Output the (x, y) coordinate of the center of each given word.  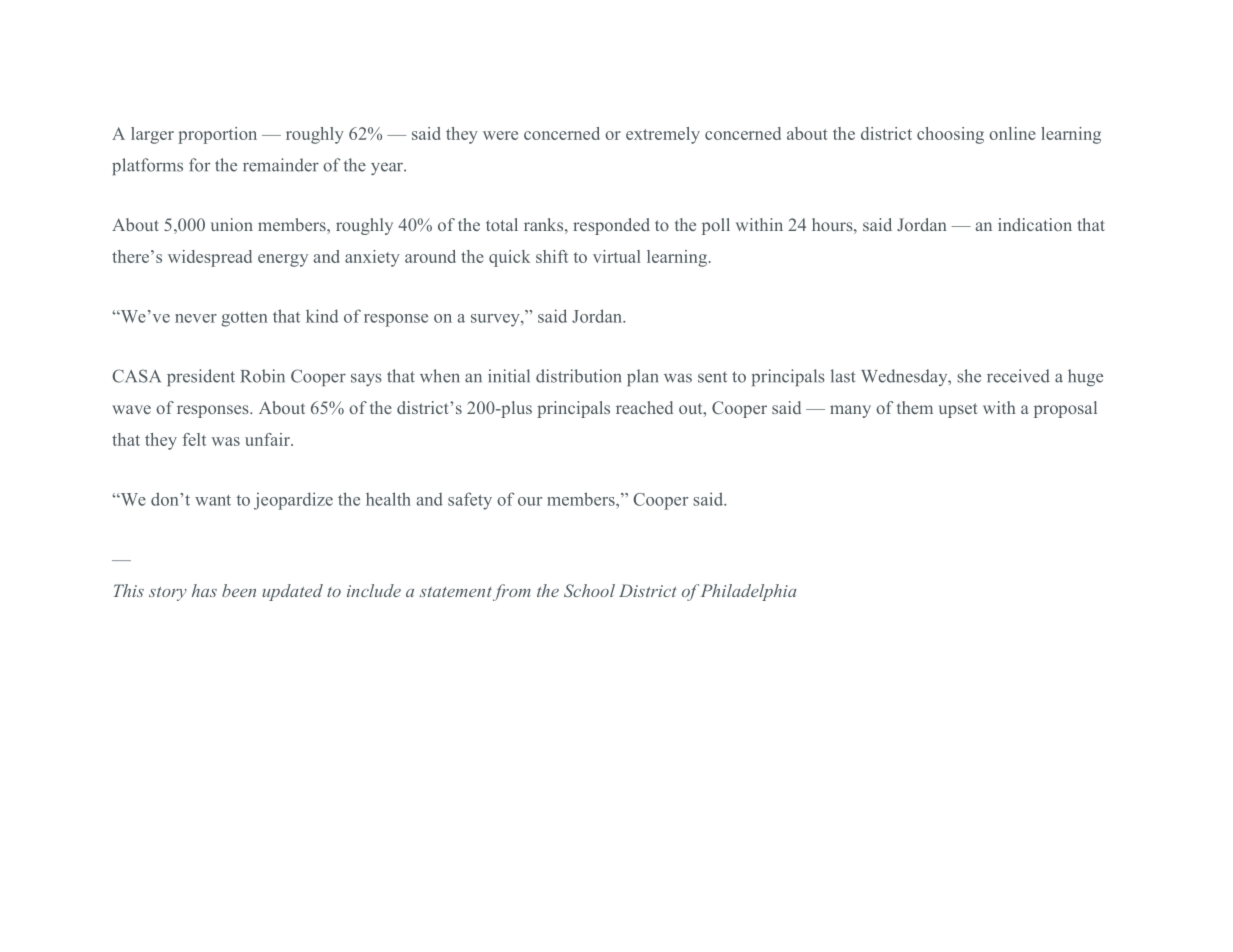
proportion (217, 135)
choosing (950, 135)
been (239, 590)
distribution (578, 376)
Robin (263, 376)
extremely (663, 135)
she (969, 376)
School (589, 590)
